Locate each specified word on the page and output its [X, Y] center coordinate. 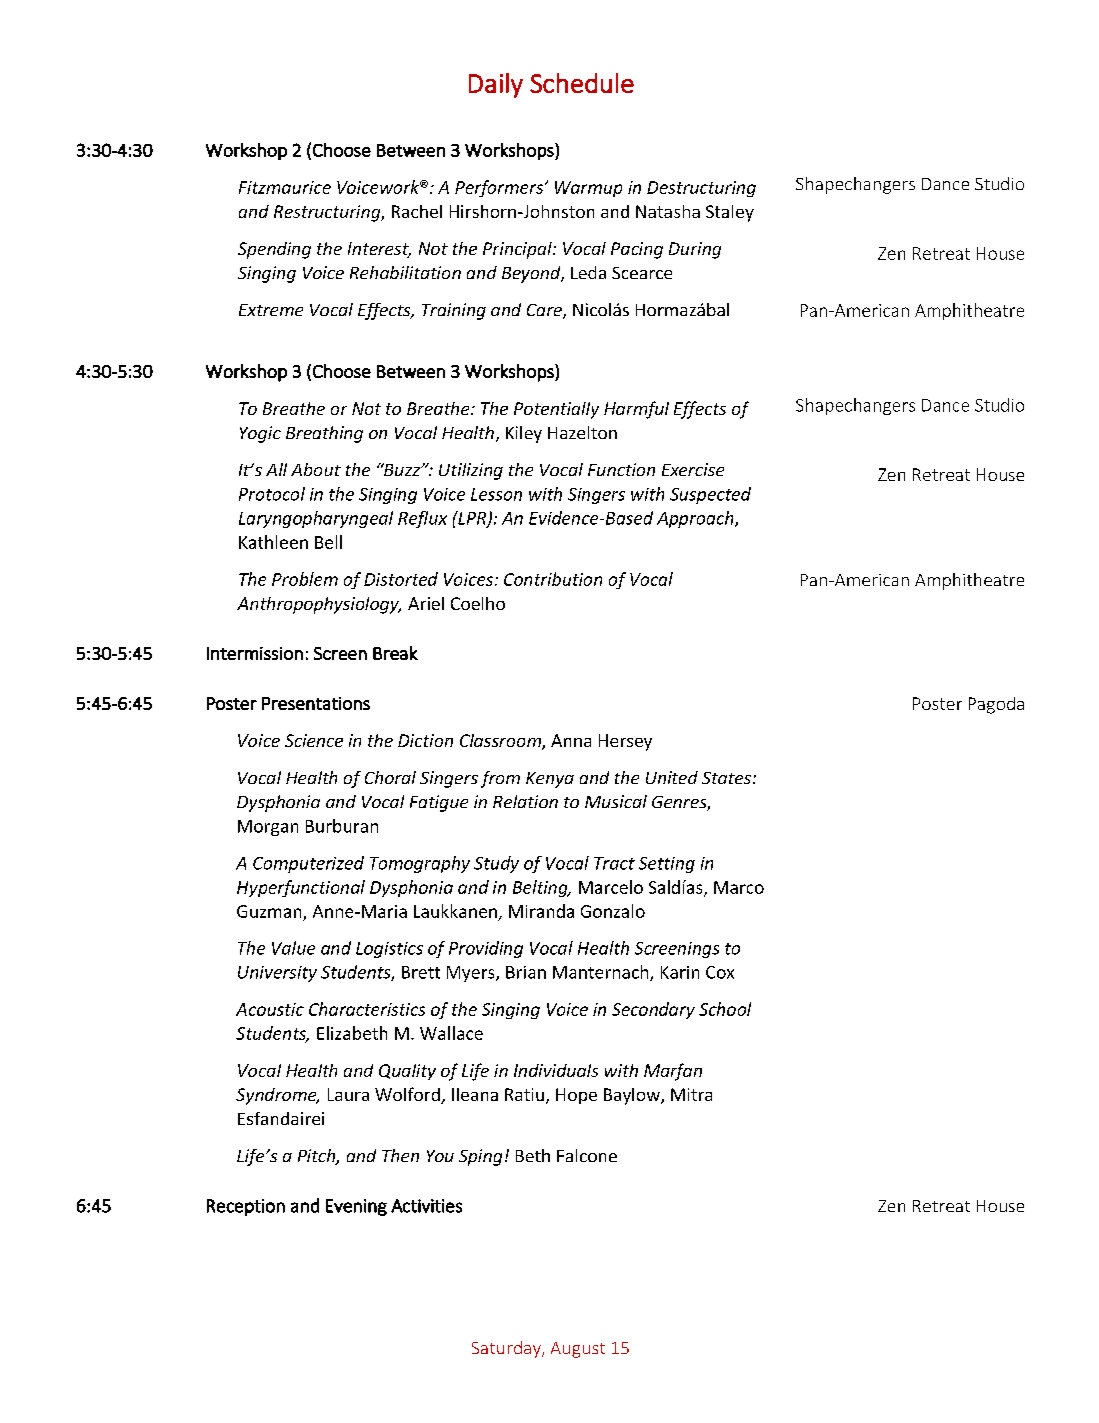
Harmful [636, 410]
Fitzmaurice [285, 187]
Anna [571, 740]
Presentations [316, 703]
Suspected [710, 495]
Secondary [653, 1010]
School [725, 1009]
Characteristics [367, 1009]
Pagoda [996, 705]
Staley [730, 213]
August [578, 1350]
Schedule [582, 83]
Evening [356, 1207]
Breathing [324, 434]
